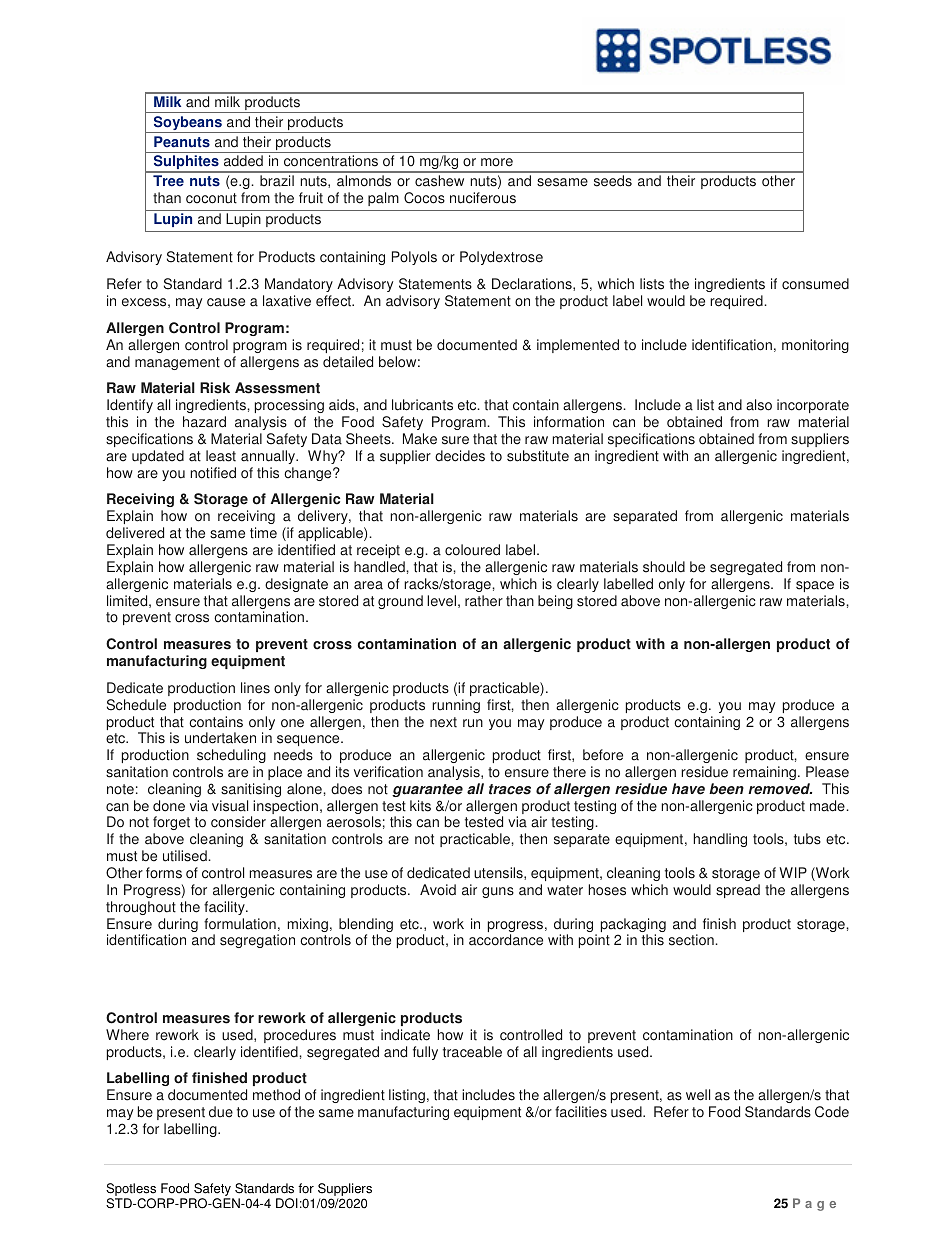  Describe the element at coordinates (497, 162) in the screenshot. I see `more` at that location.
